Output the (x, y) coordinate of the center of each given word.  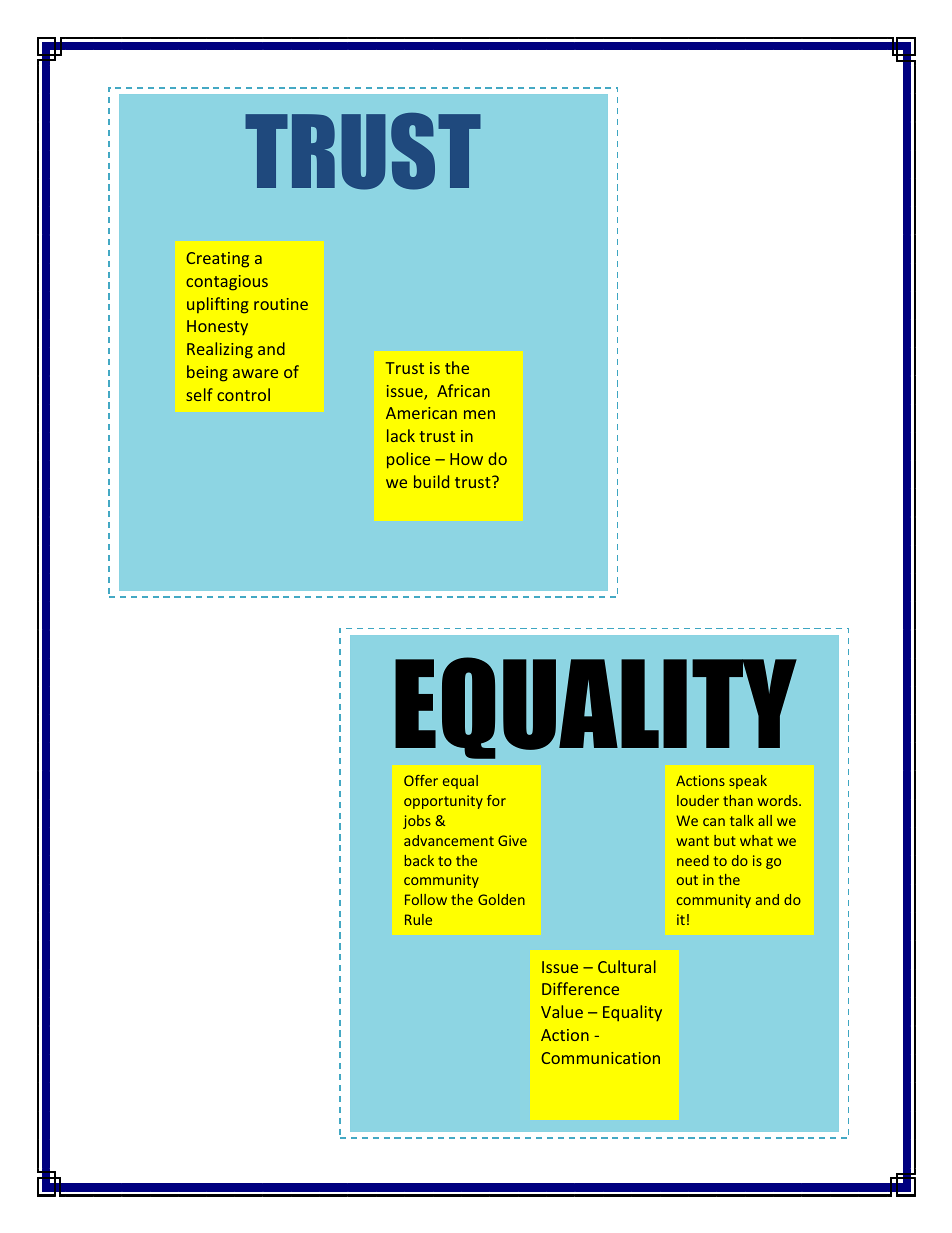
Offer (421, 780)
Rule (418, 919)
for (496, 800)
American (421, 413)
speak (748, 782)
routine (281, 304)
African (463, 390)
